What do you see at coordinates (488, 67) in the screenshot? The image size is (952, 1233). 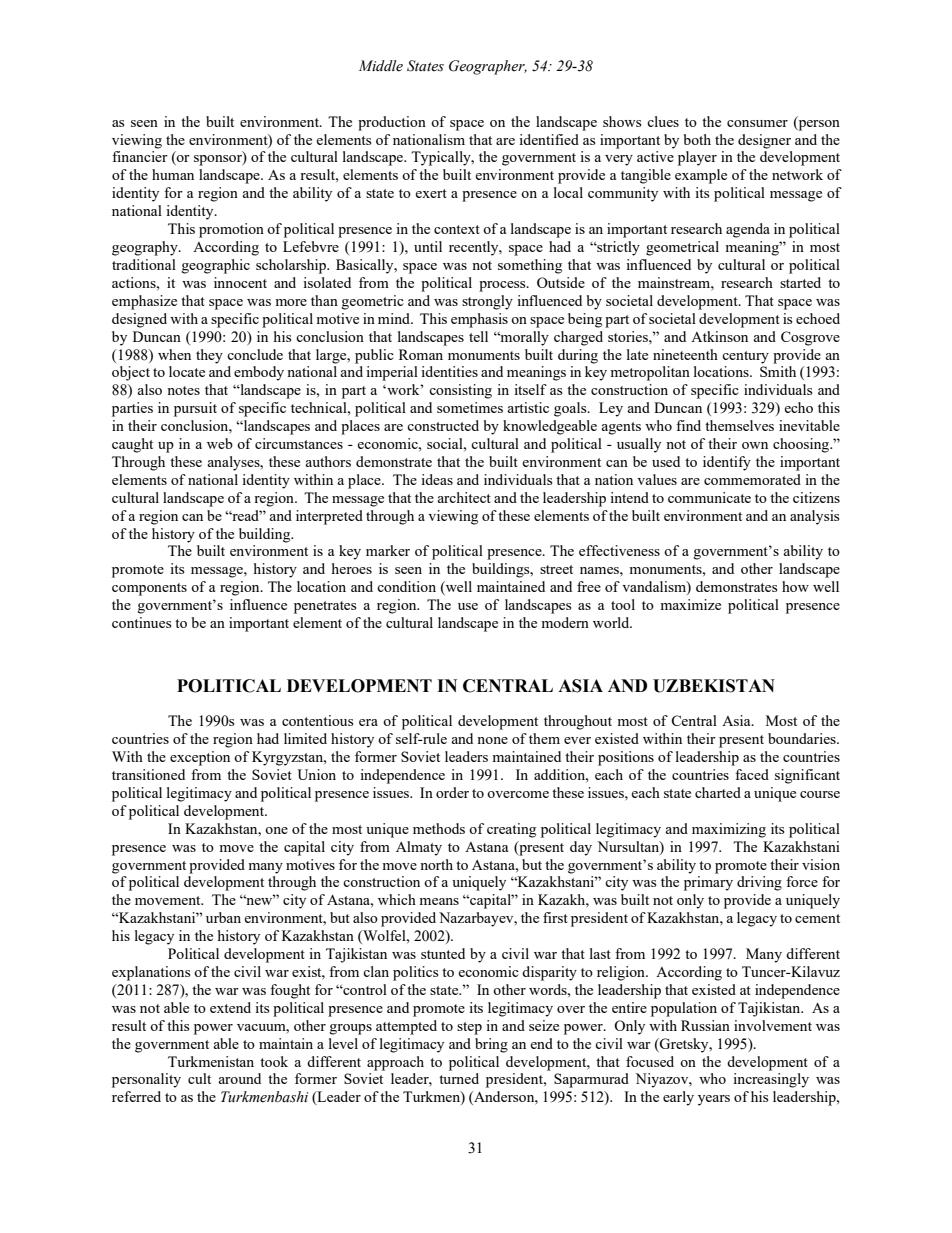 I see `Geographer` at bounding box center [488, 67].
